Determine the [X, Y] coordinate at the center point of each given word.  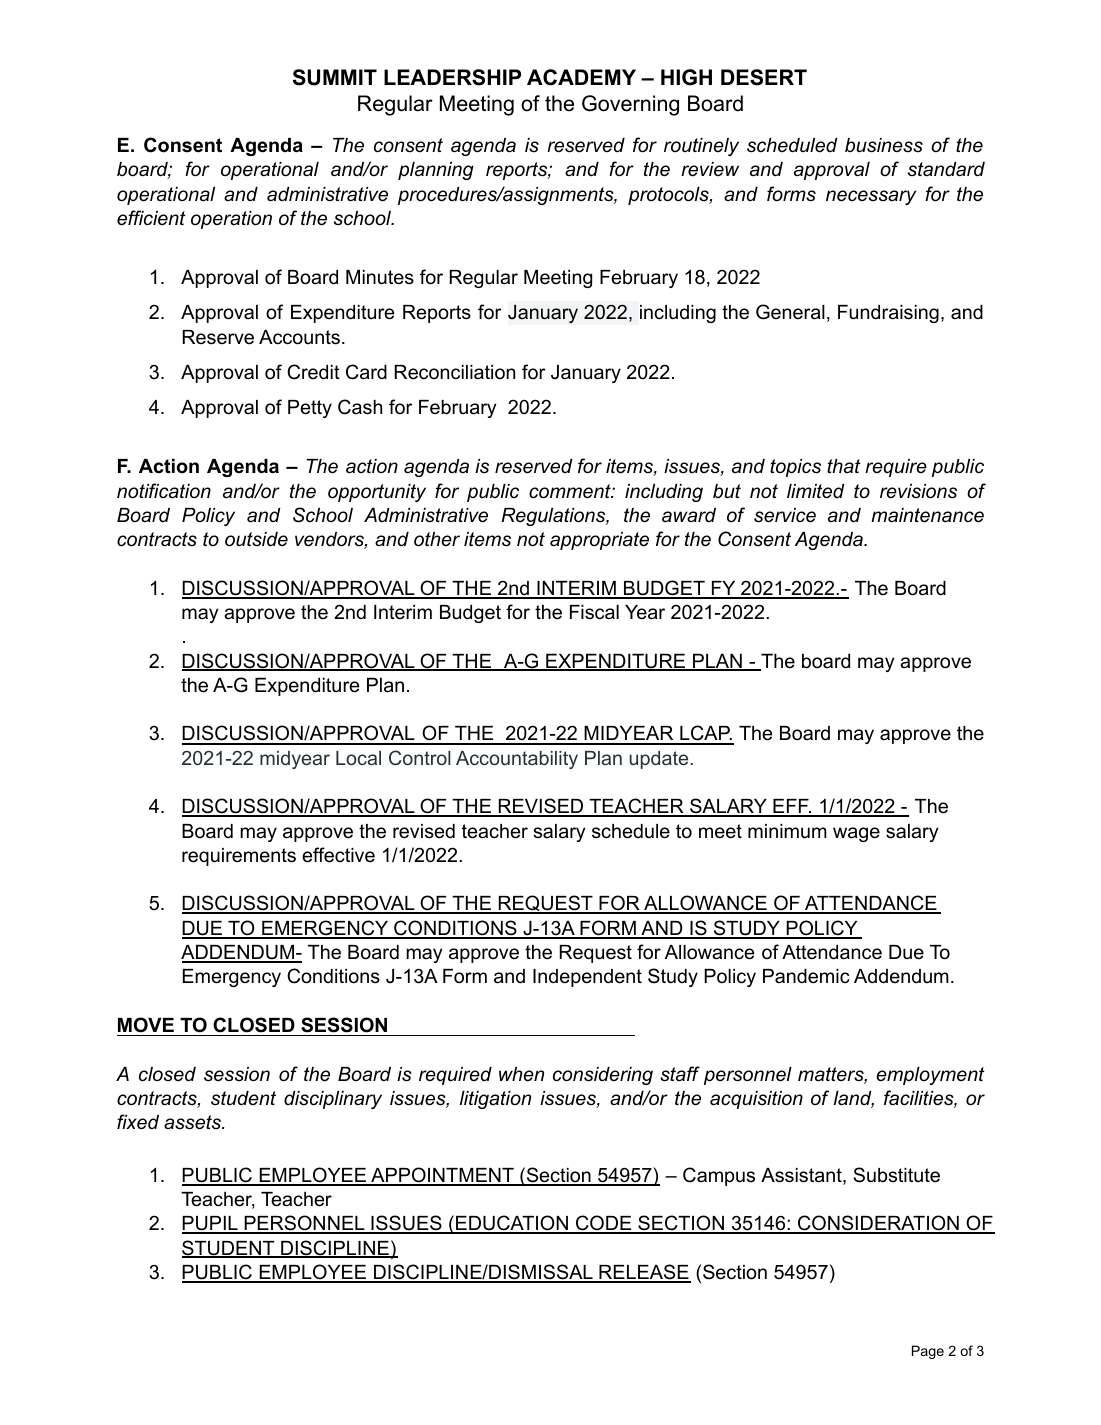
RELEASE [644, 1273]
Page [928, 1352]
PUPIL [211, 1224]
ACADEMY [581, 77]
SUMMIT [335, 77]
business [884, 145]
